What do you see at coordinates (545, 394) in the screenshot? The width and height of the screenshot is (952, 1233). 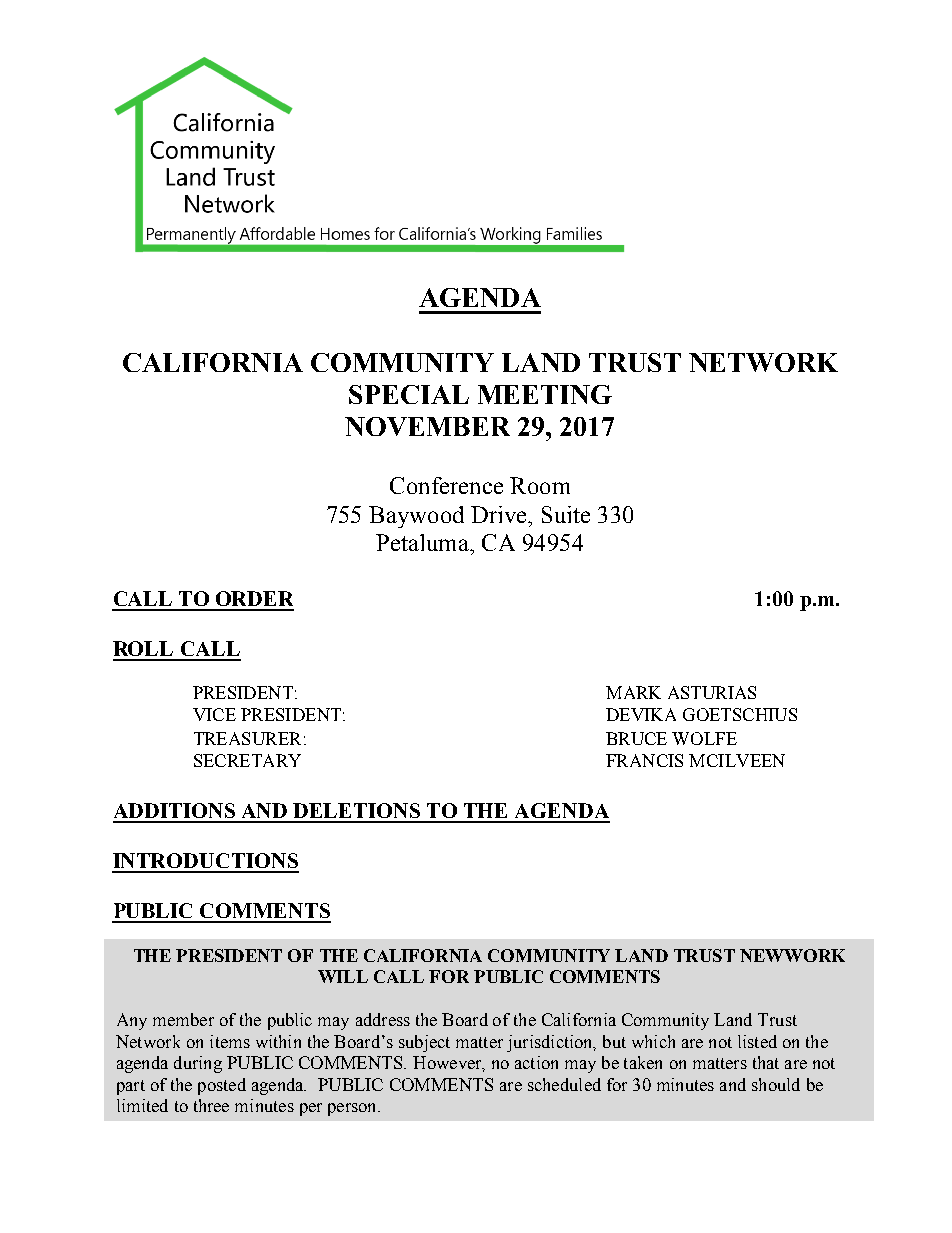 I see `MEETING` at bounding box center [545, 394].
